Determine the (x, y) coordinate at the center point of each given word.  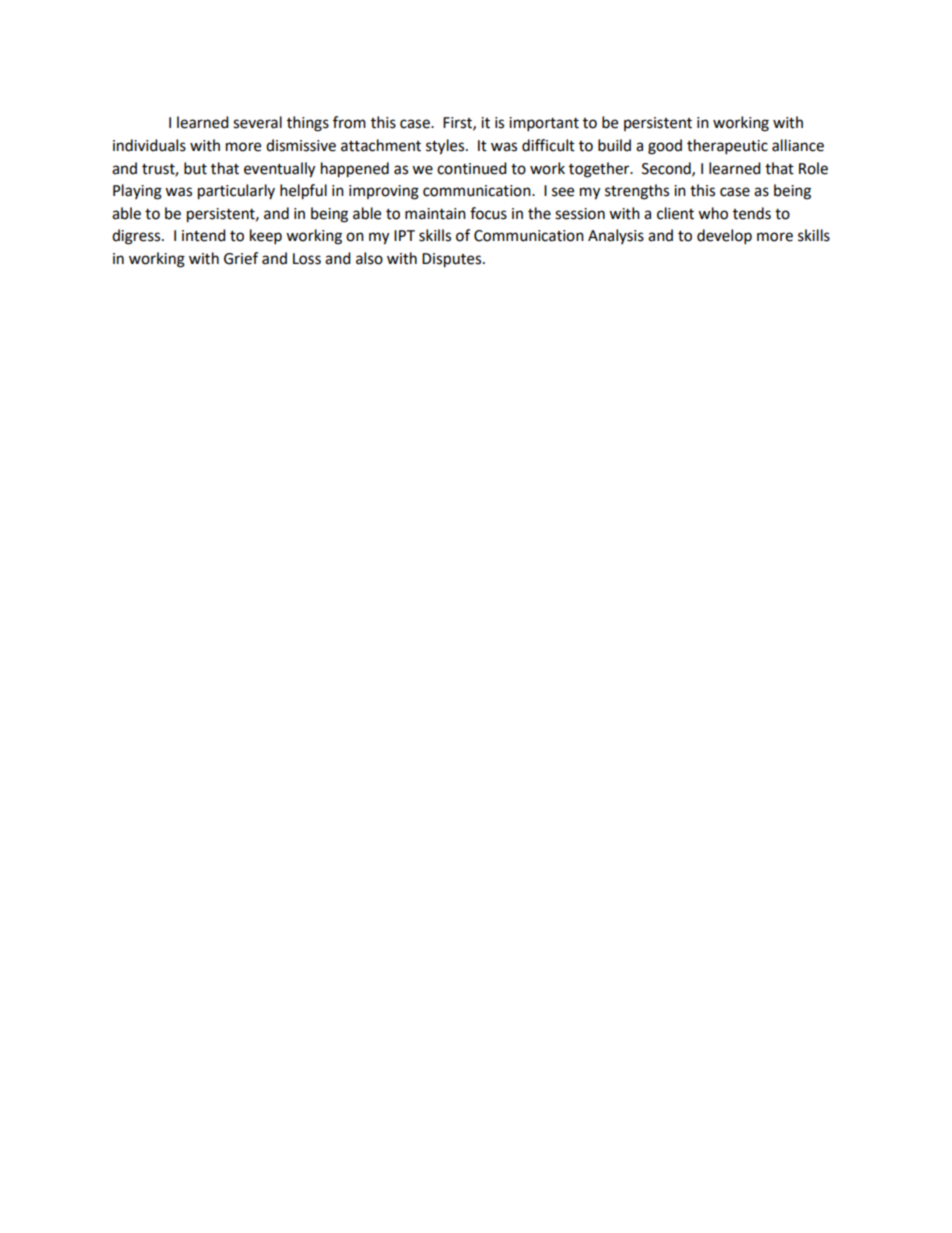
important (544, 124)
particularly (236, 192)
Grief (241, 258)
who (713, 213)
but (195, 168)
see (563, 192)
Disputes (453, 260)
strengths (637, 192)
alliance (798, 145)
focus (488, 213)
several (257, 122)
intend (204, 235)
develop (724, 237)
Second (667, 169)
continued (472, 168)
